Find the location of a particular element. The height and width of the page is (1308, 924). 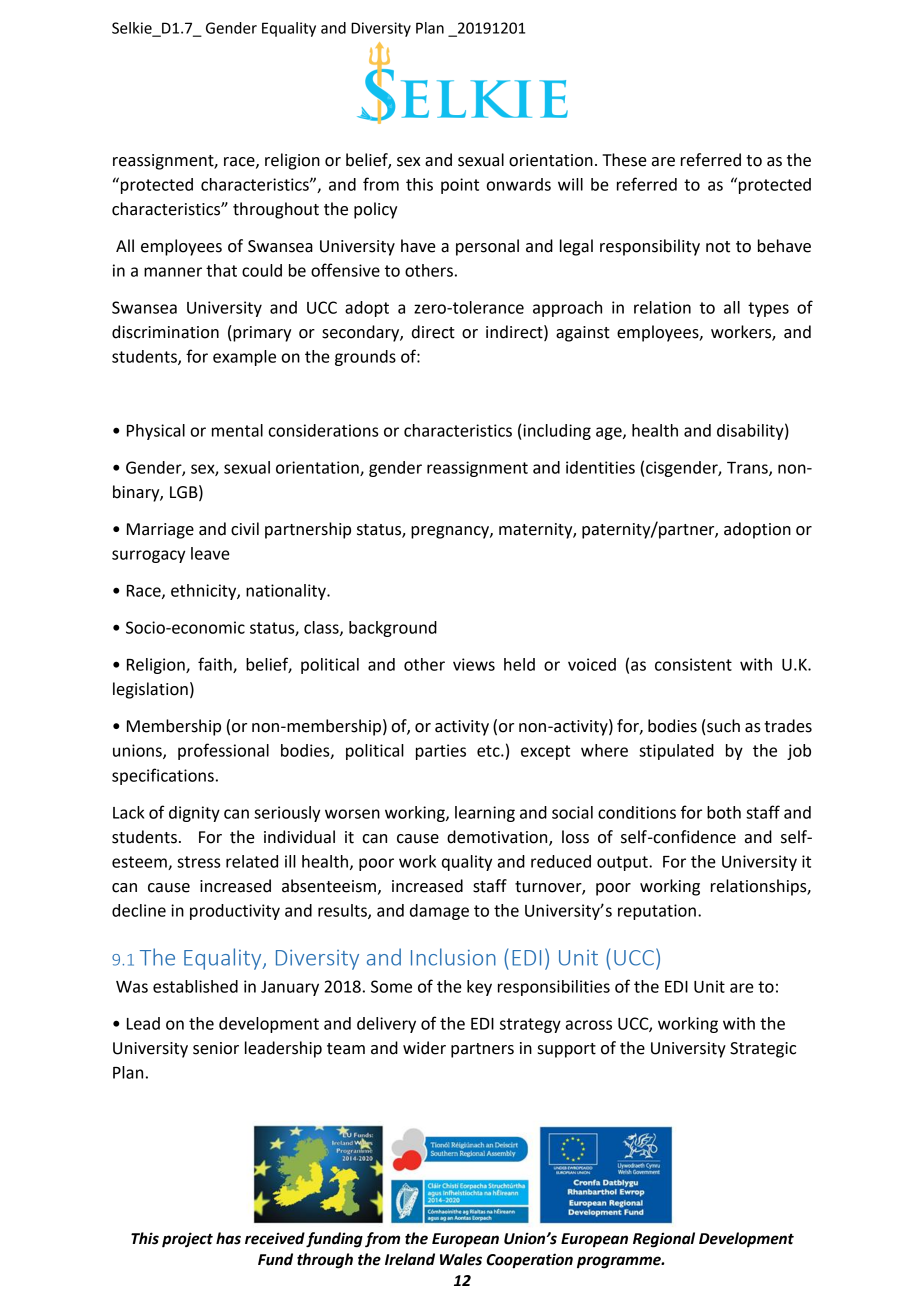

point is located at coordinates (460, 186).
